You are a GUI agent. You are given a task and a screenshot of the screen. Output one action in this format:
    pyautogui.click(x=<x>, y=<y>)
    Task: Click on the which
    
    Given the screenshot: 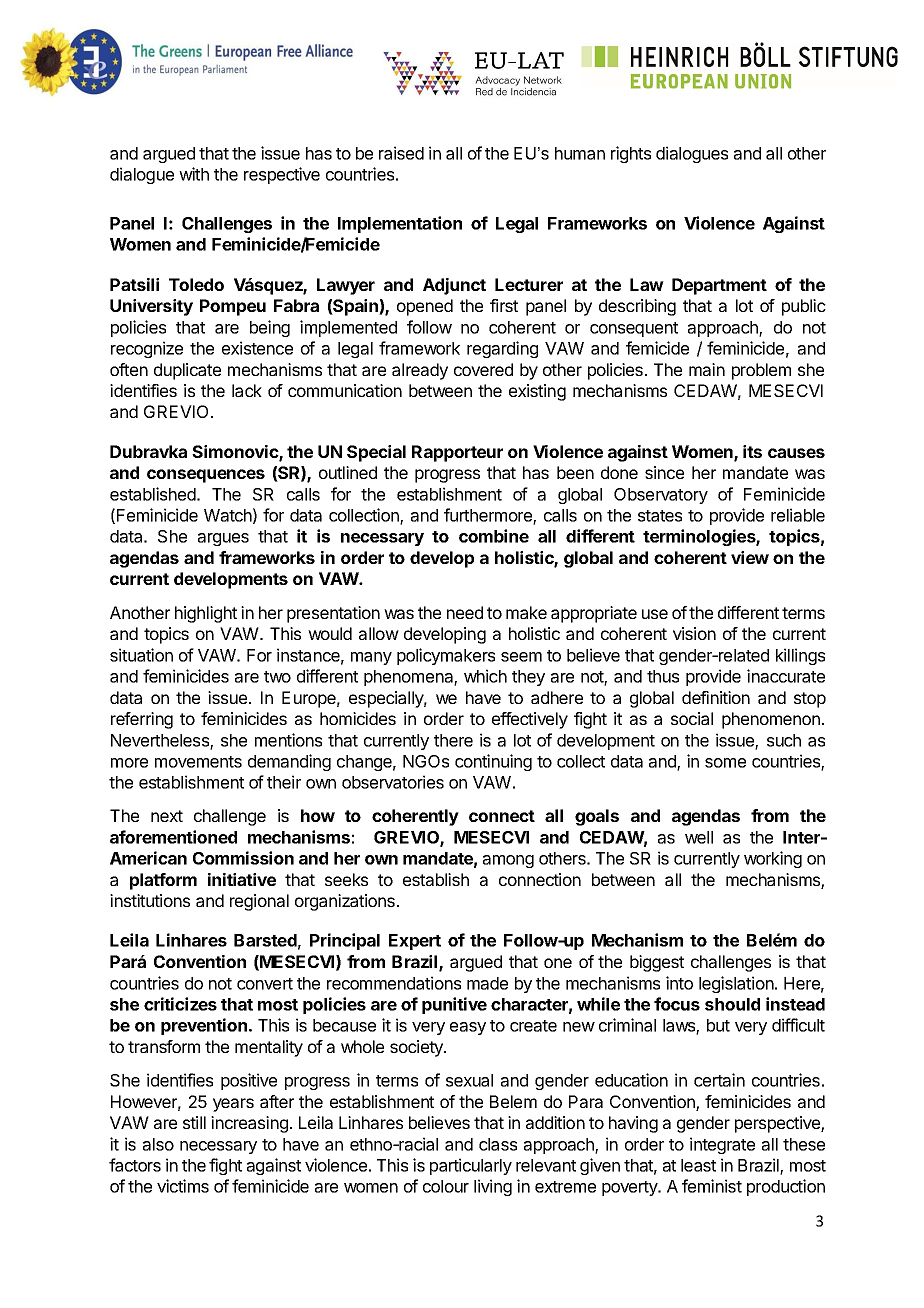 What is the action you would take?
    pyautogui.click(x=485, y=676)
